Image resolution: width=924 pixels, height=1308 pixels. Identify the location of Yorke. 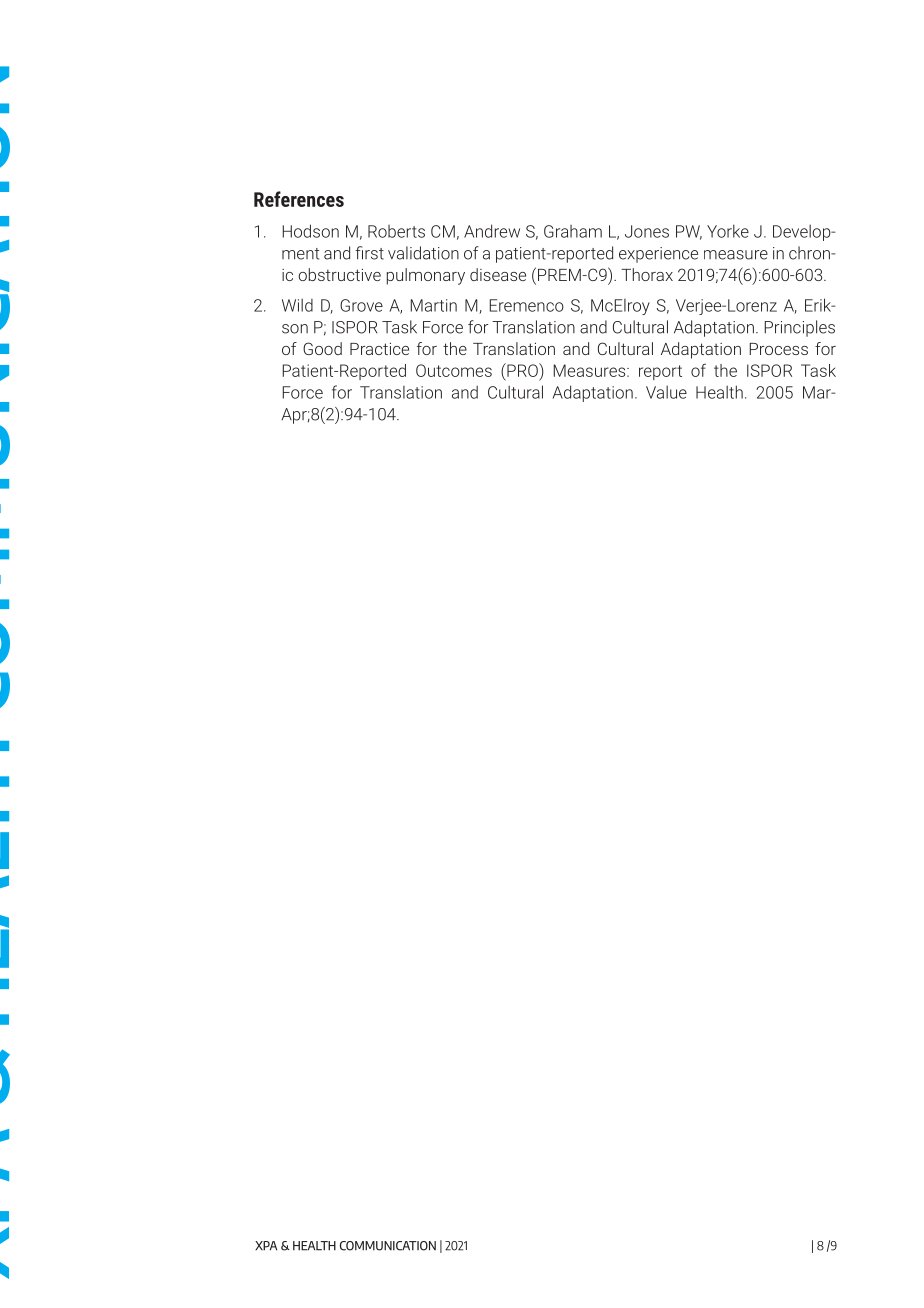
(728, 231).
